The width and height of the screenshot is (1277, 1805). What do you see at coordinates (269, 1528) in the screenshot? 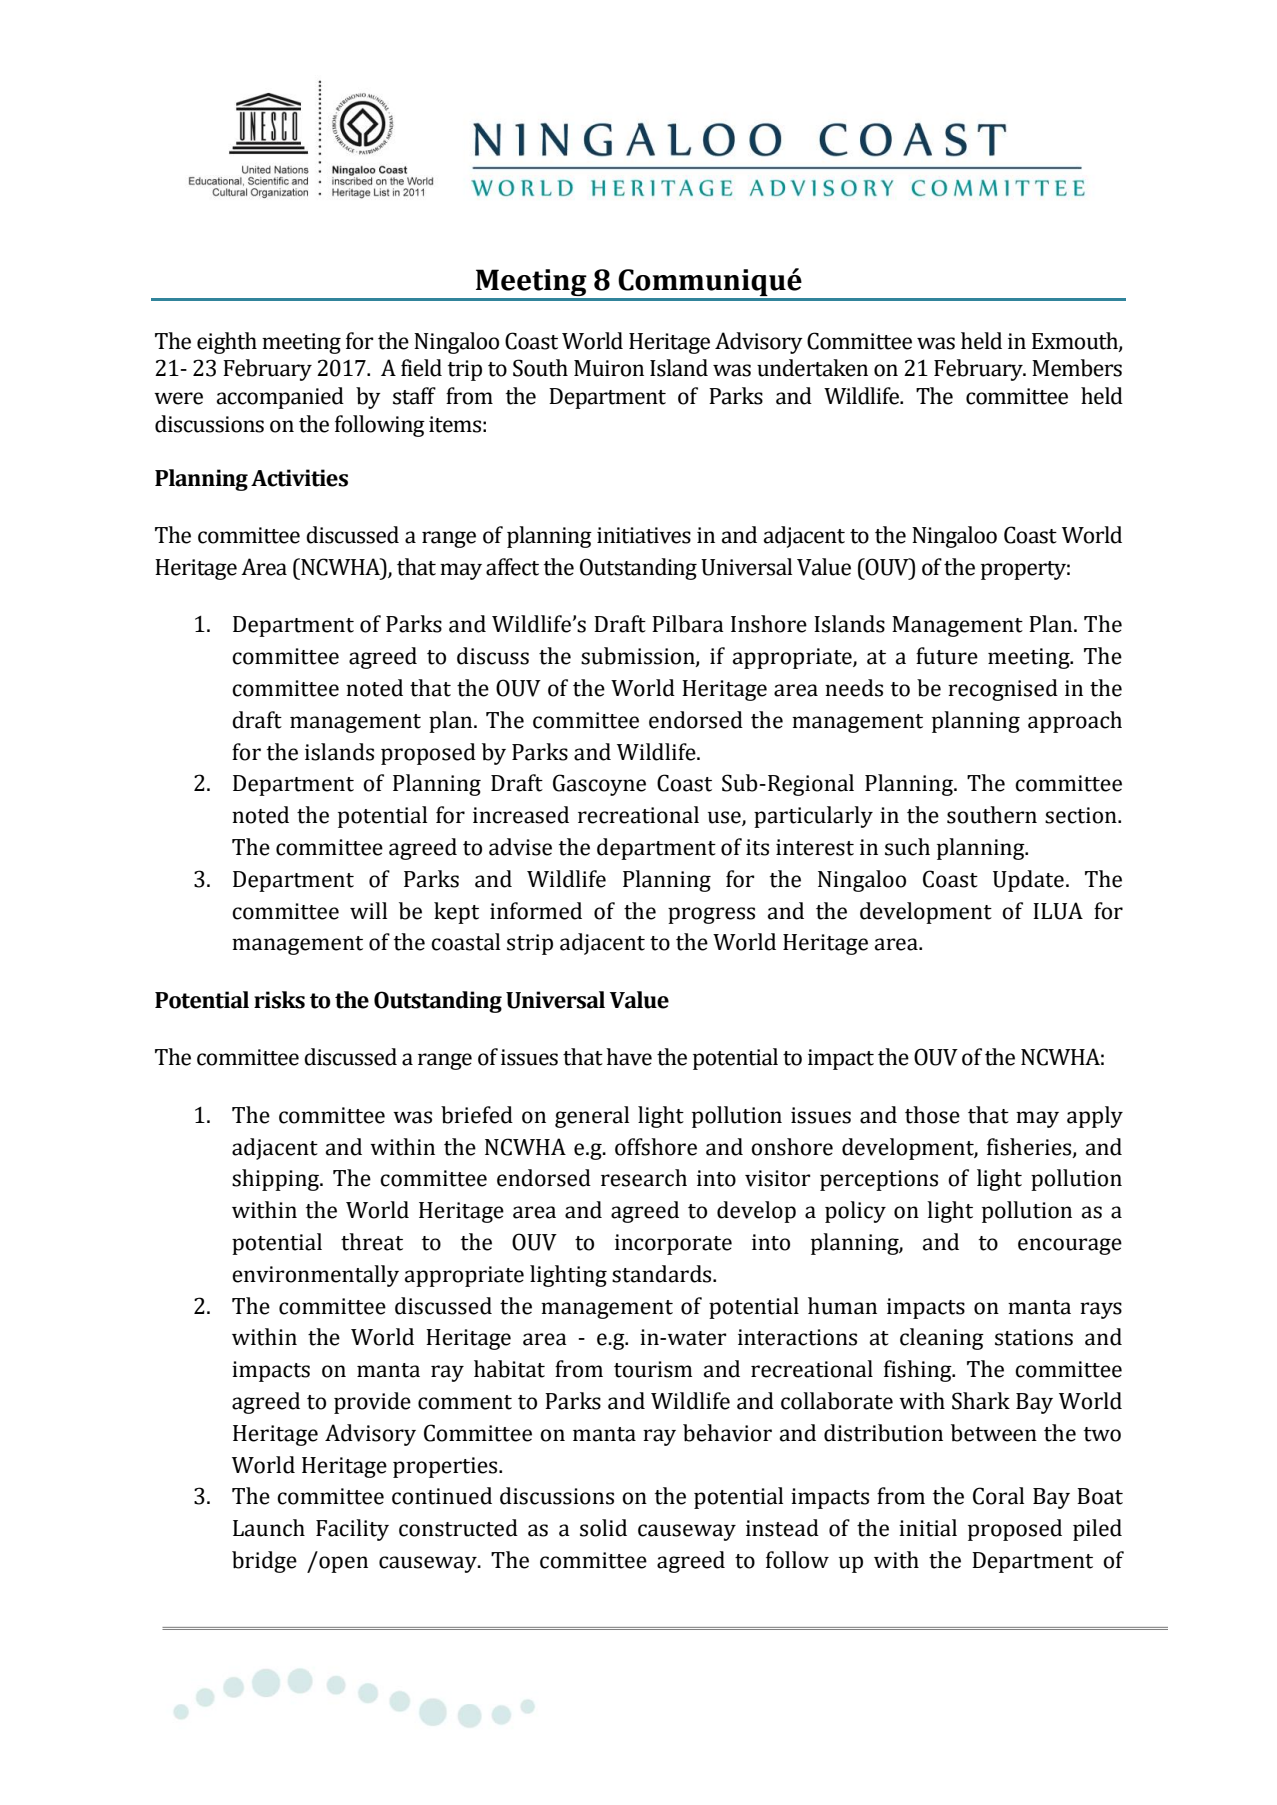
I see `Launch` at bounding box center [269, 1528].
